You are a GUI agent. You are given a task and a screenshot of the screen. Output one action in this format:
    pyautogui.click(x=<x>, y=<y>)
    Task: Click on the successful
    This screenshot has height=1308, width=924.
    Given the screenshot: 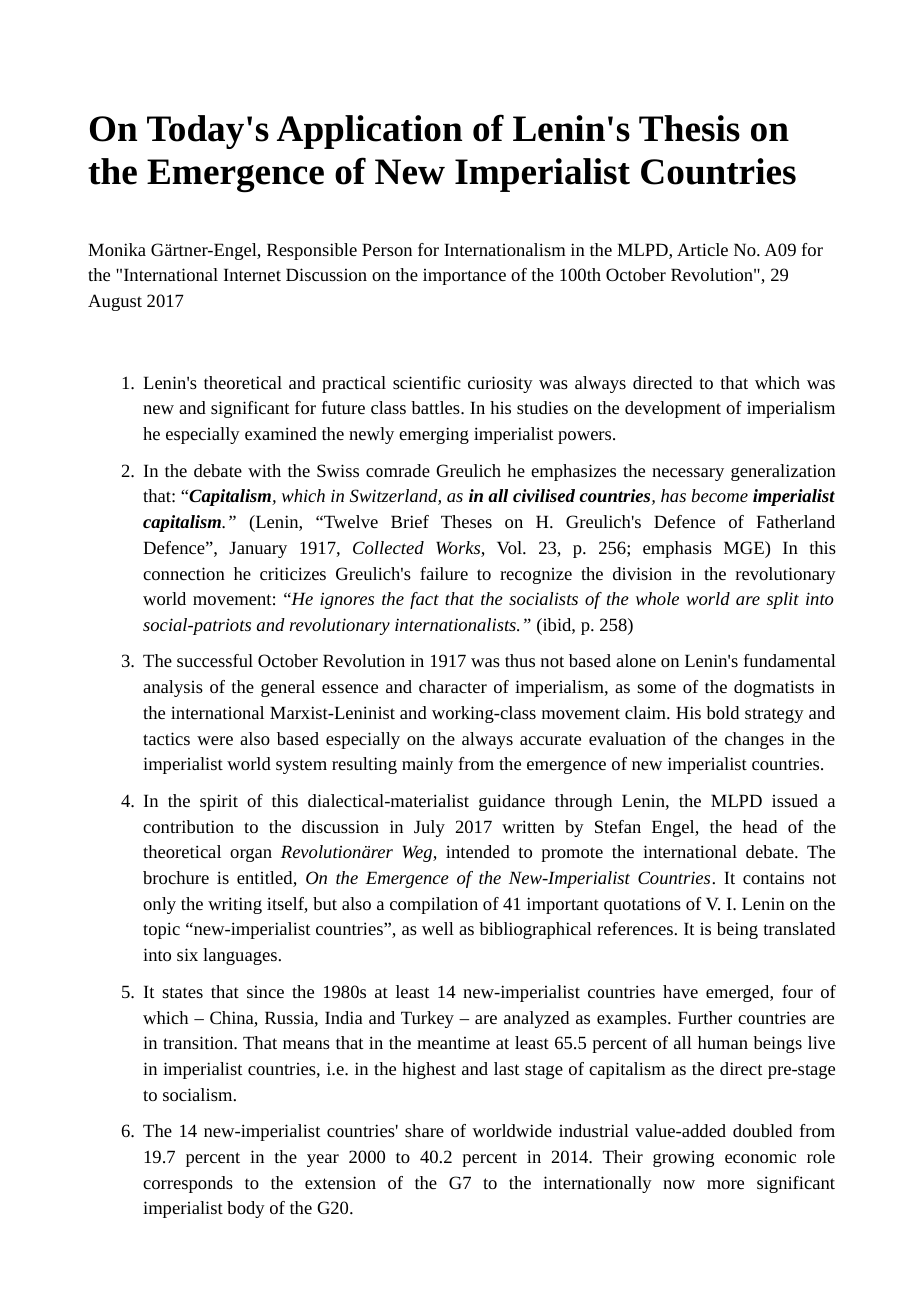 What is the action you would take?
    pyautogui.click(x=215, y=660)
